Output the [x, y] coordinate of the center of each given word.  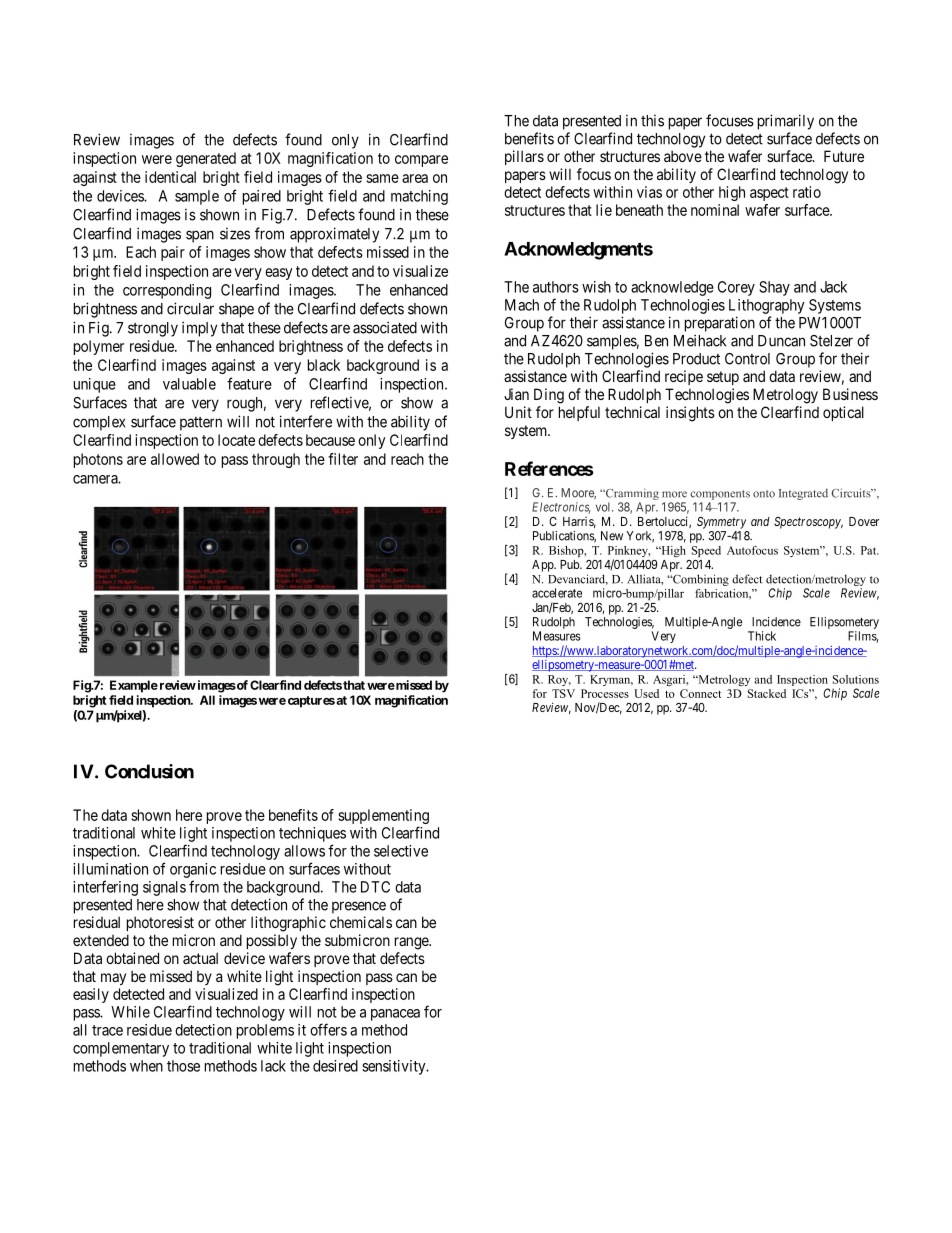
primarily [786, 122]
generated [206, 159]
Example [134, 686]
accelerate [557, 593]
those [183, 1066]
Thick [762, 636]
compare [421, 161]
